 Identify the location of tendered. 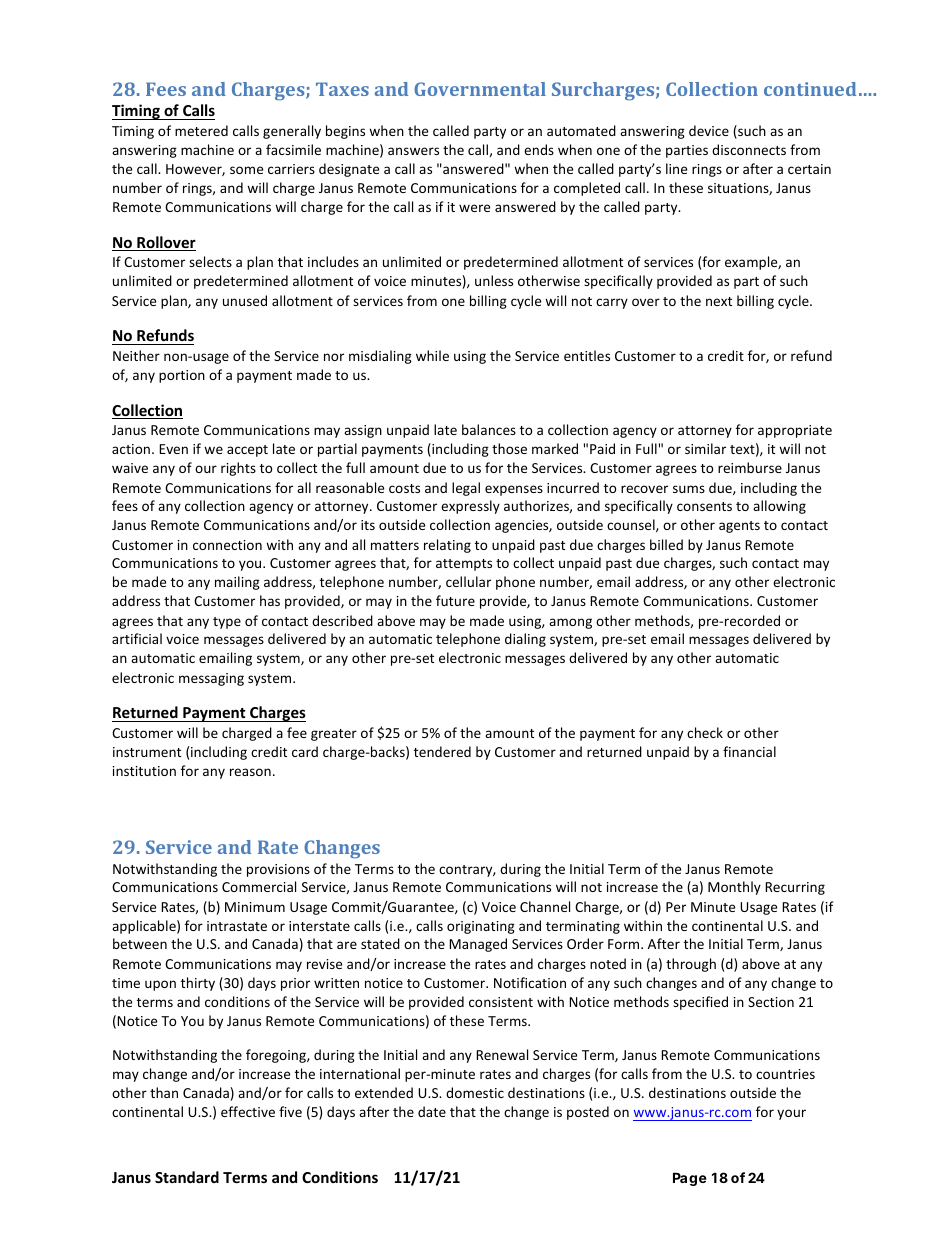
(442, 751).
